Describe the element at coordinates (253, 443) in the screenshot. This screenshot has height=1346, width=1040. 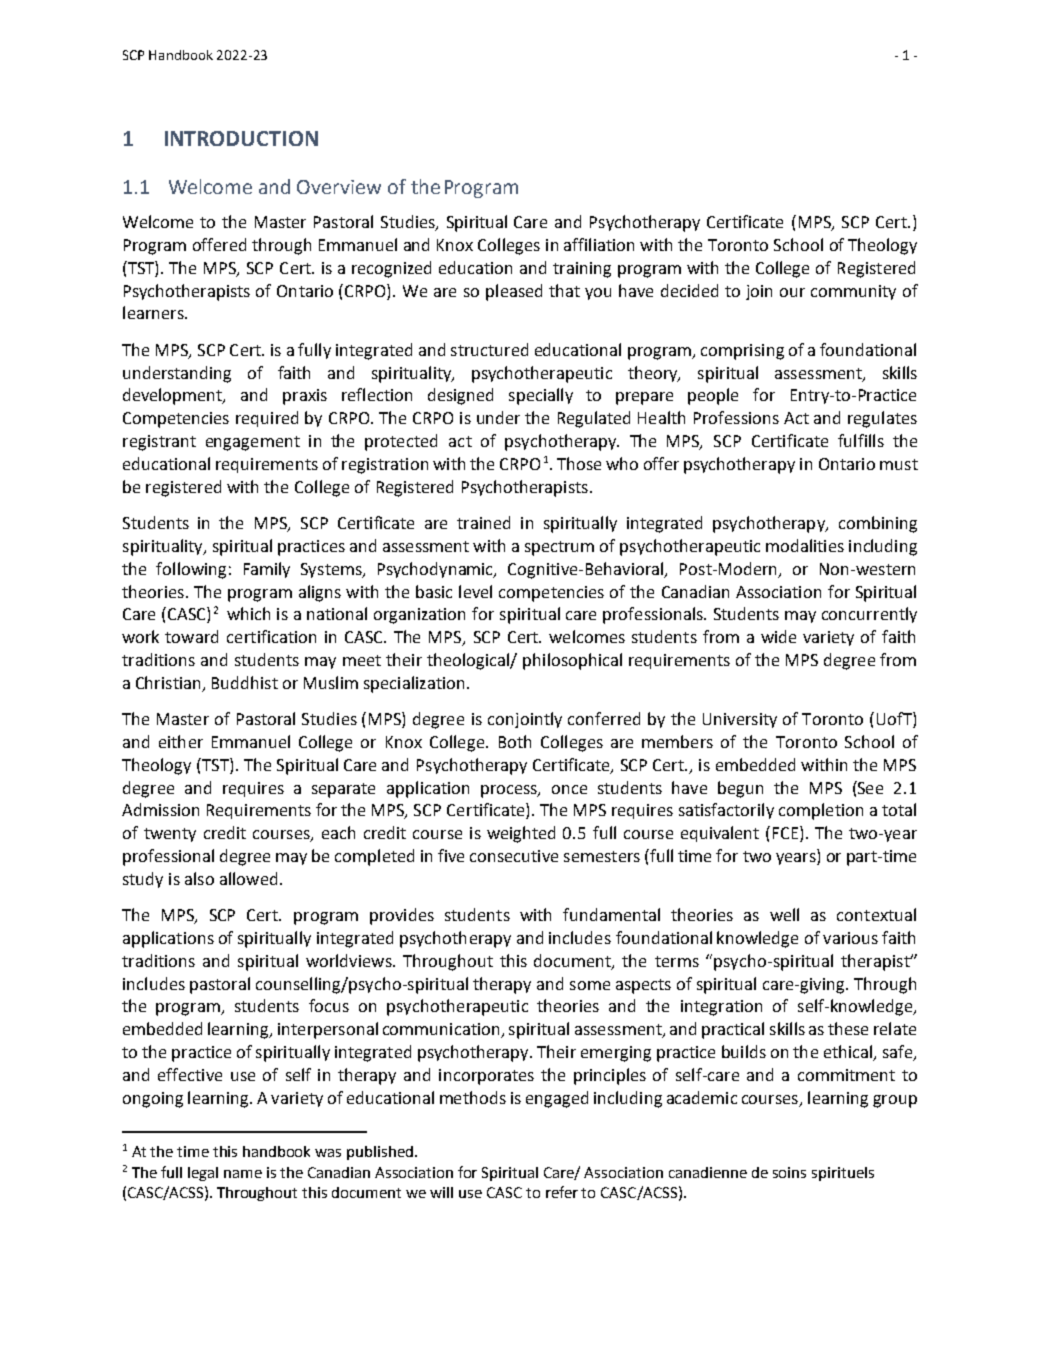
I see `engagement` at that location.
